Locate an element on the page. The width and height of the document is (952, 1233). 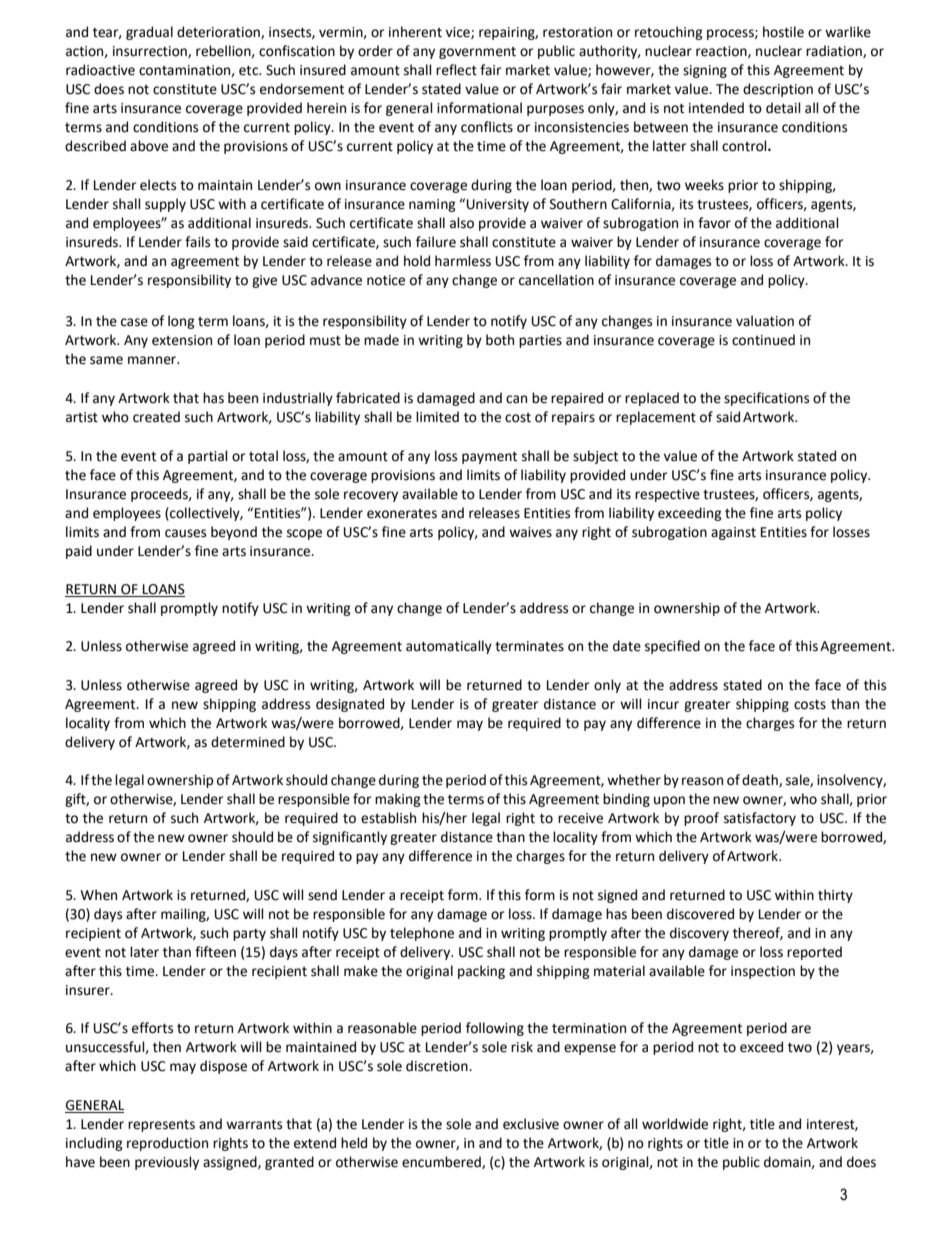
automatically is located at coordinates (449, 647).
